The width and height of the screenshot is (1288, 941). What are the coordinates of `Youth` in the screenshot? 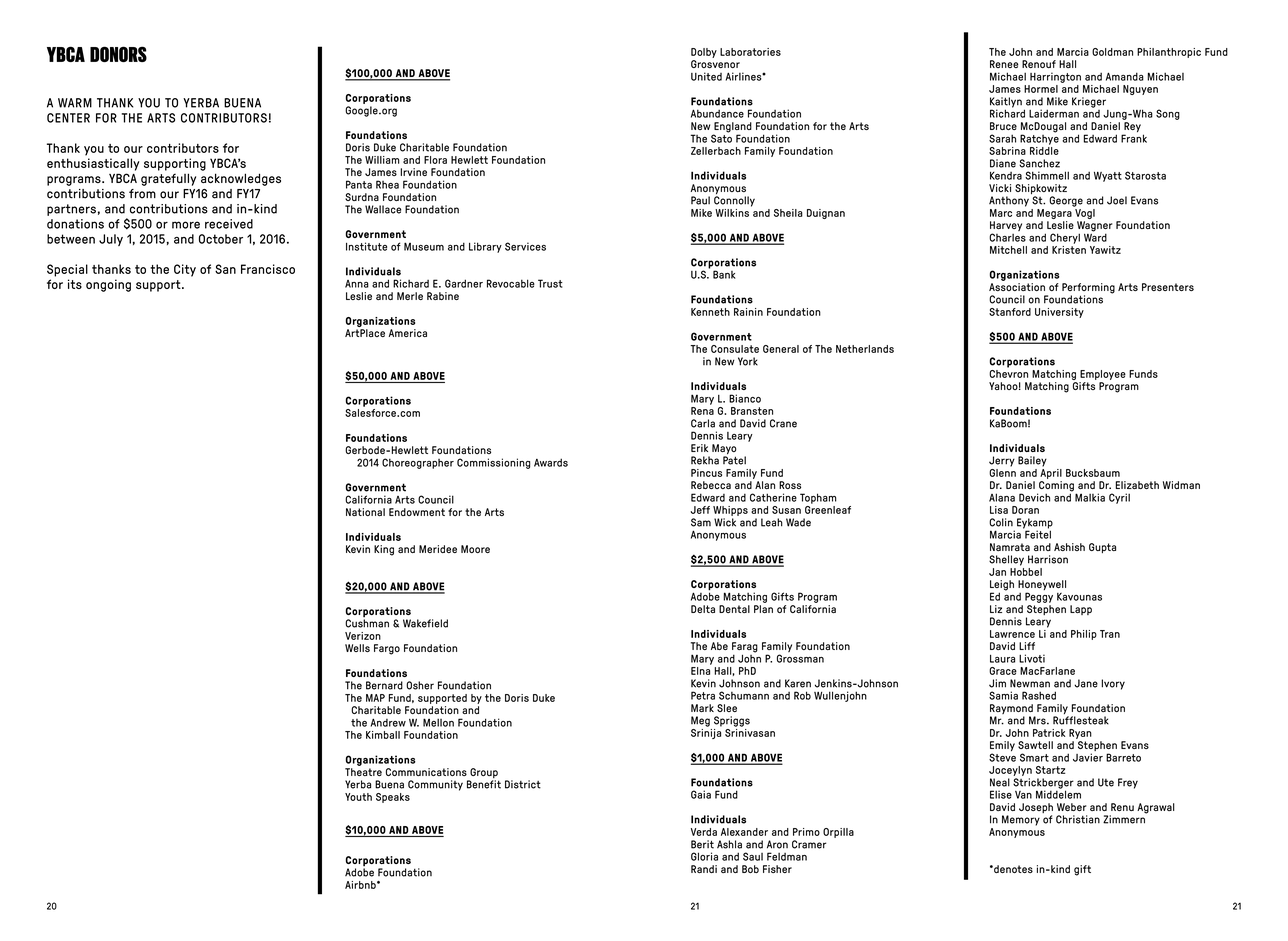 It's located at (358, 797).
